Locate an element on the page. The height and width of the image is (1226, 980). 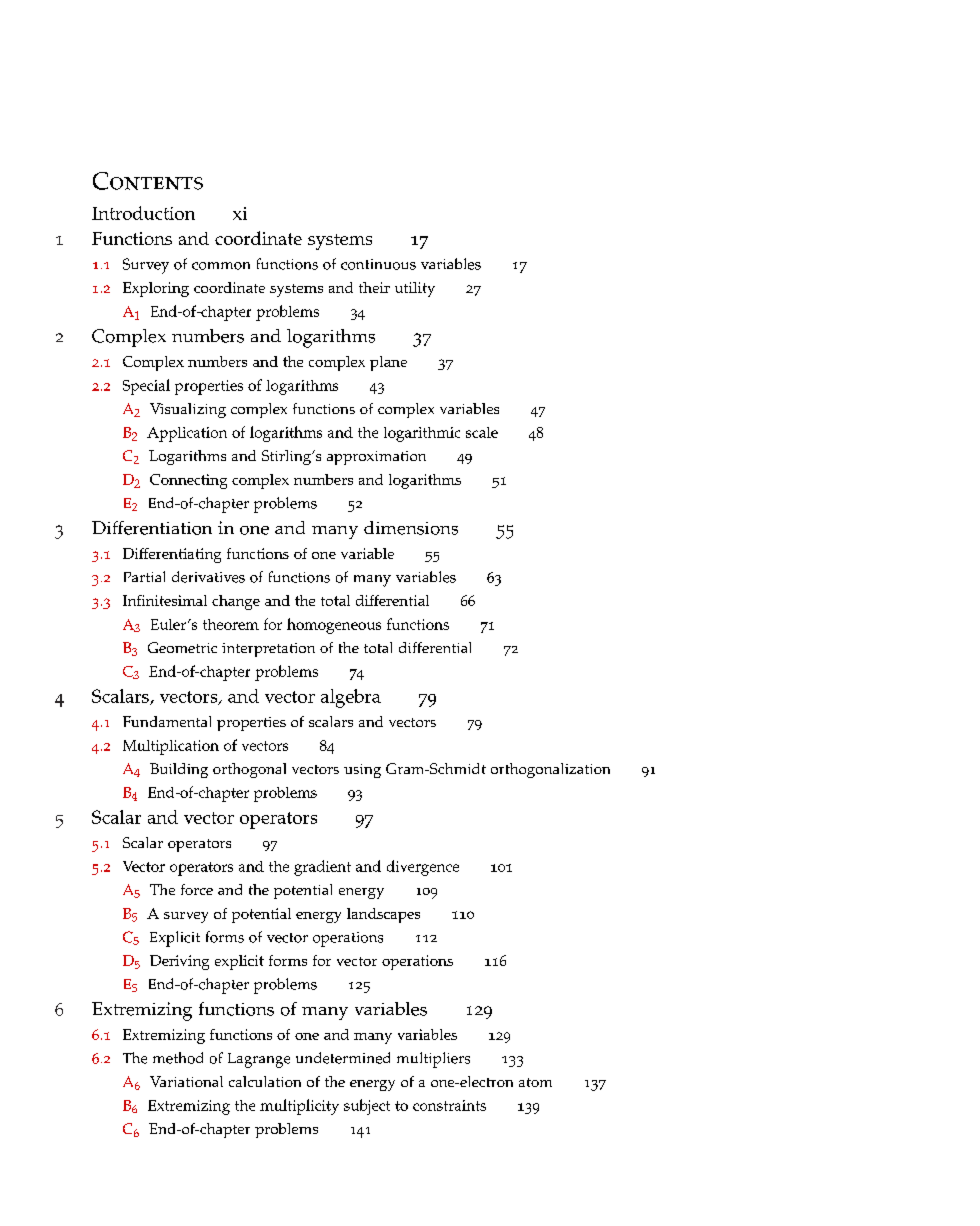
undetermined is located at coordinates (343, 1058).
